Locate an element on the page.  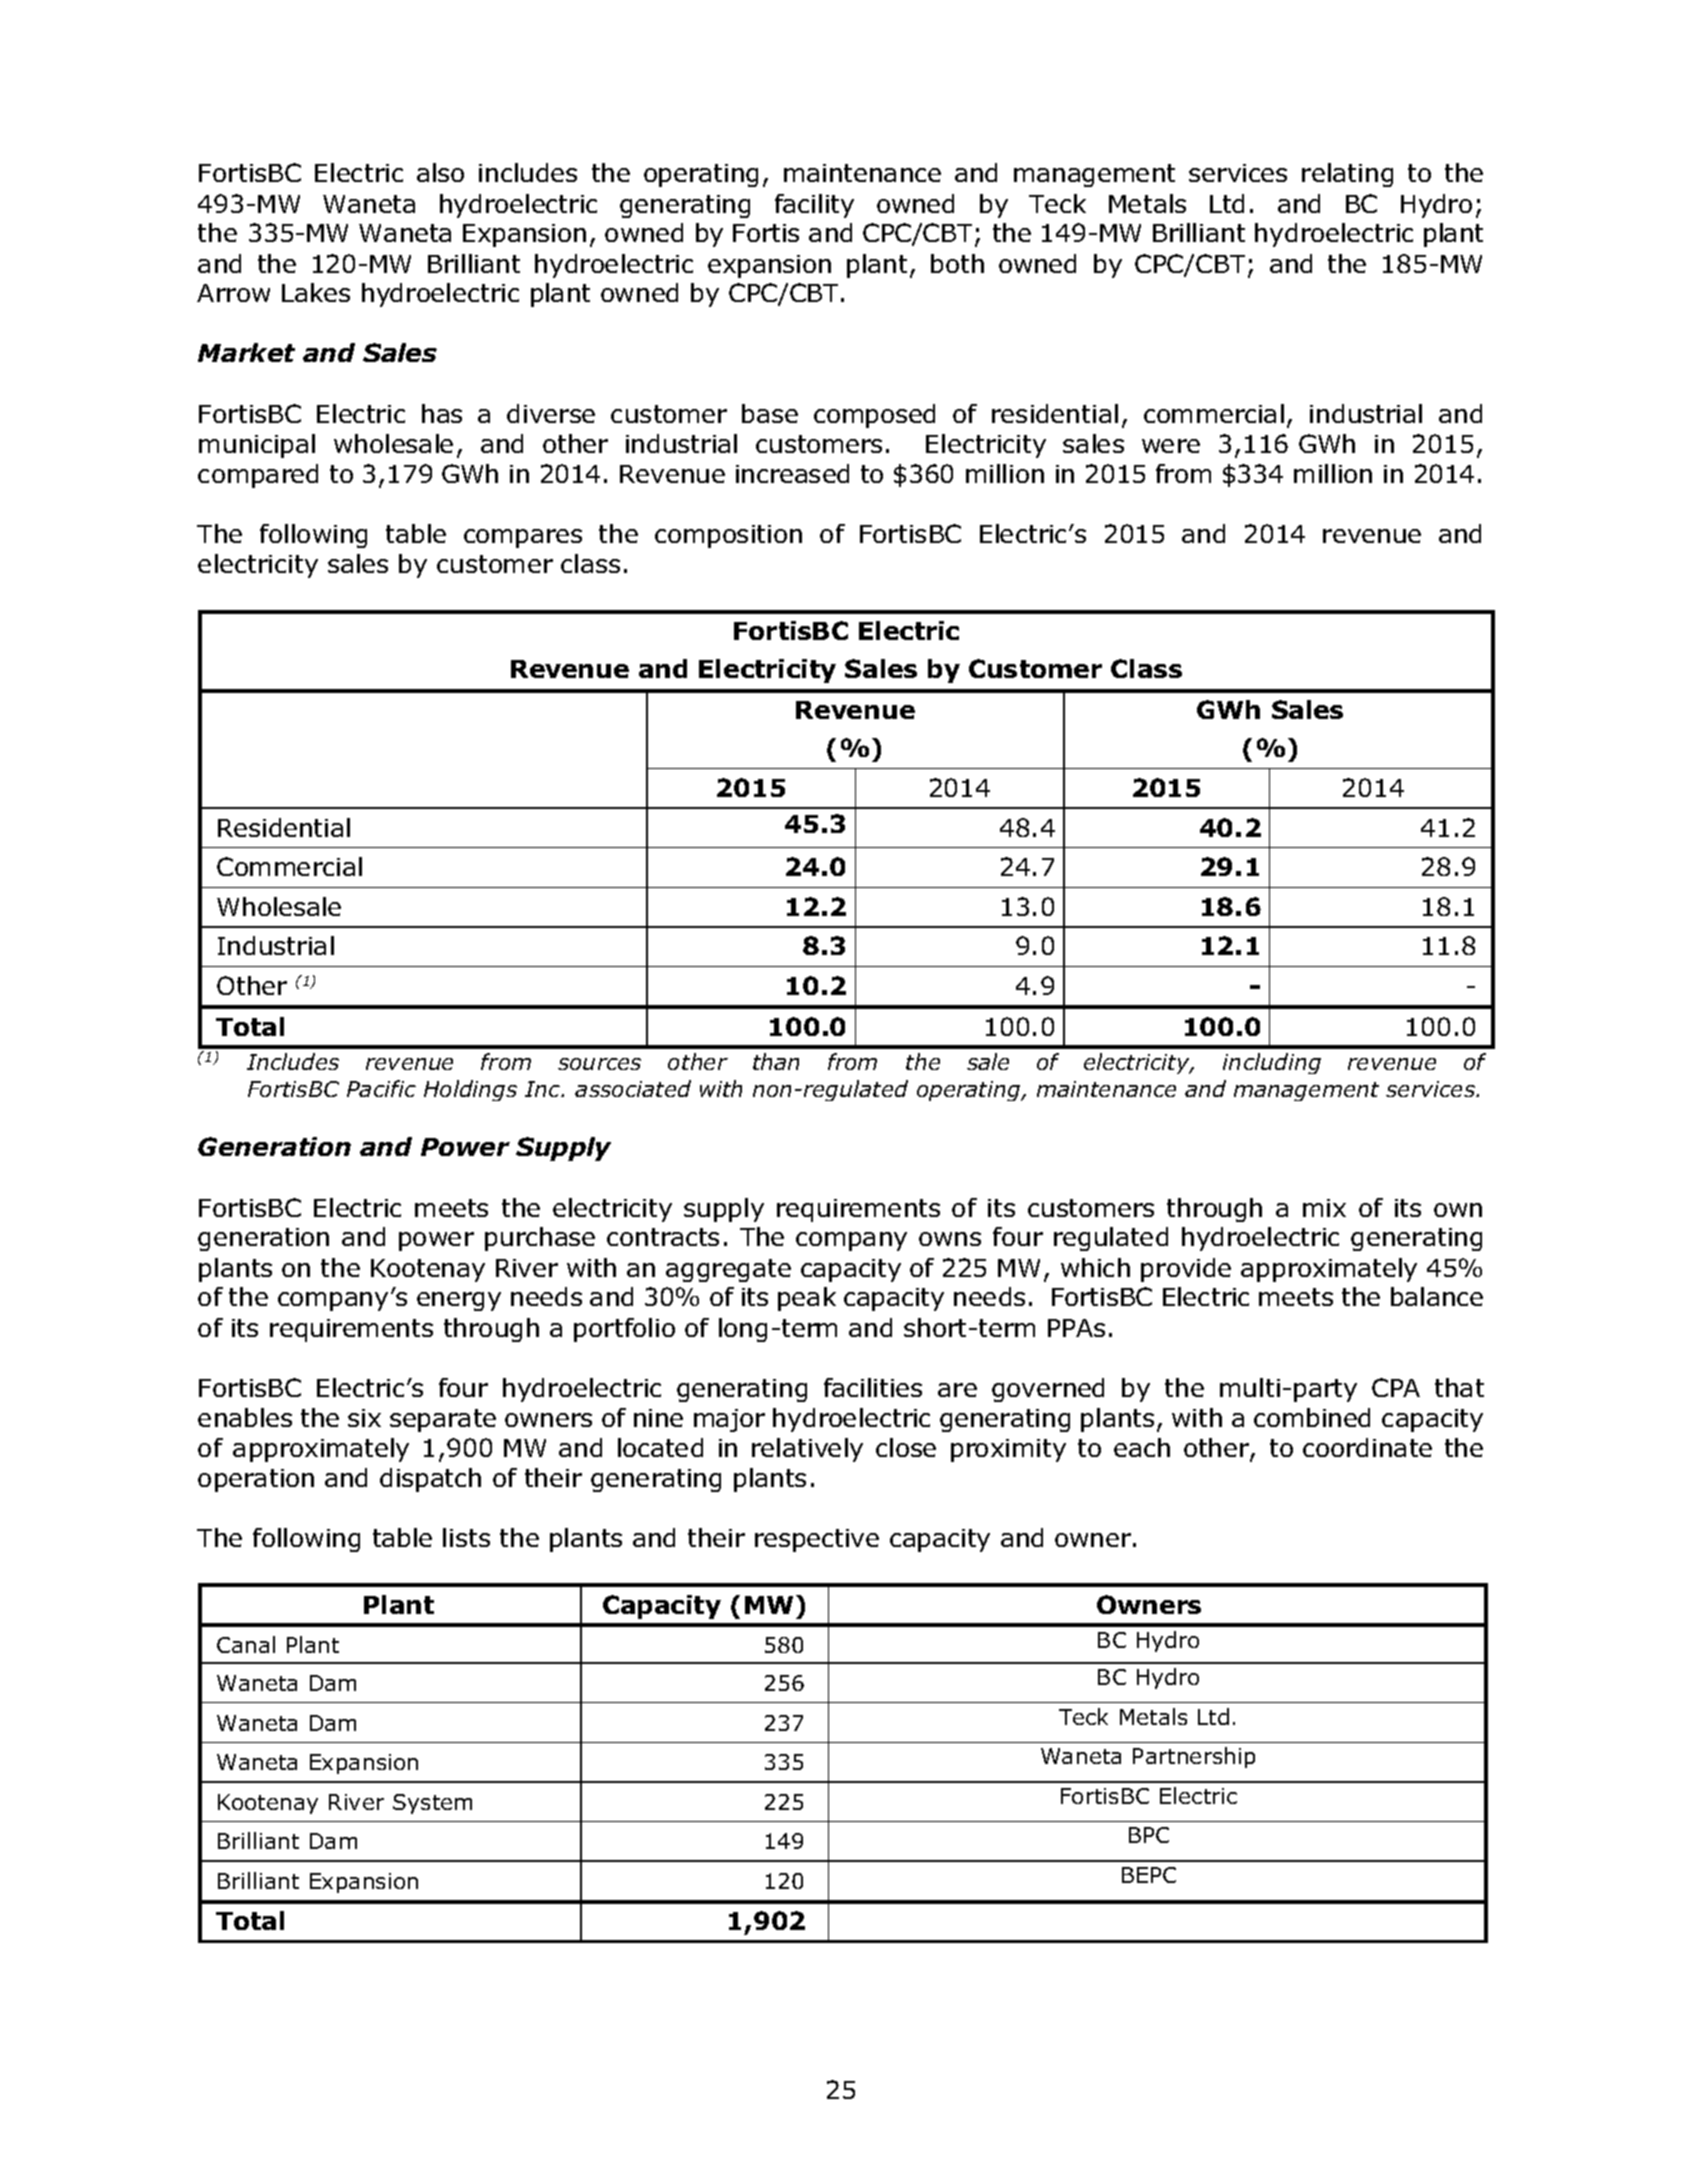
System is located at coordinates (432, 1804).
